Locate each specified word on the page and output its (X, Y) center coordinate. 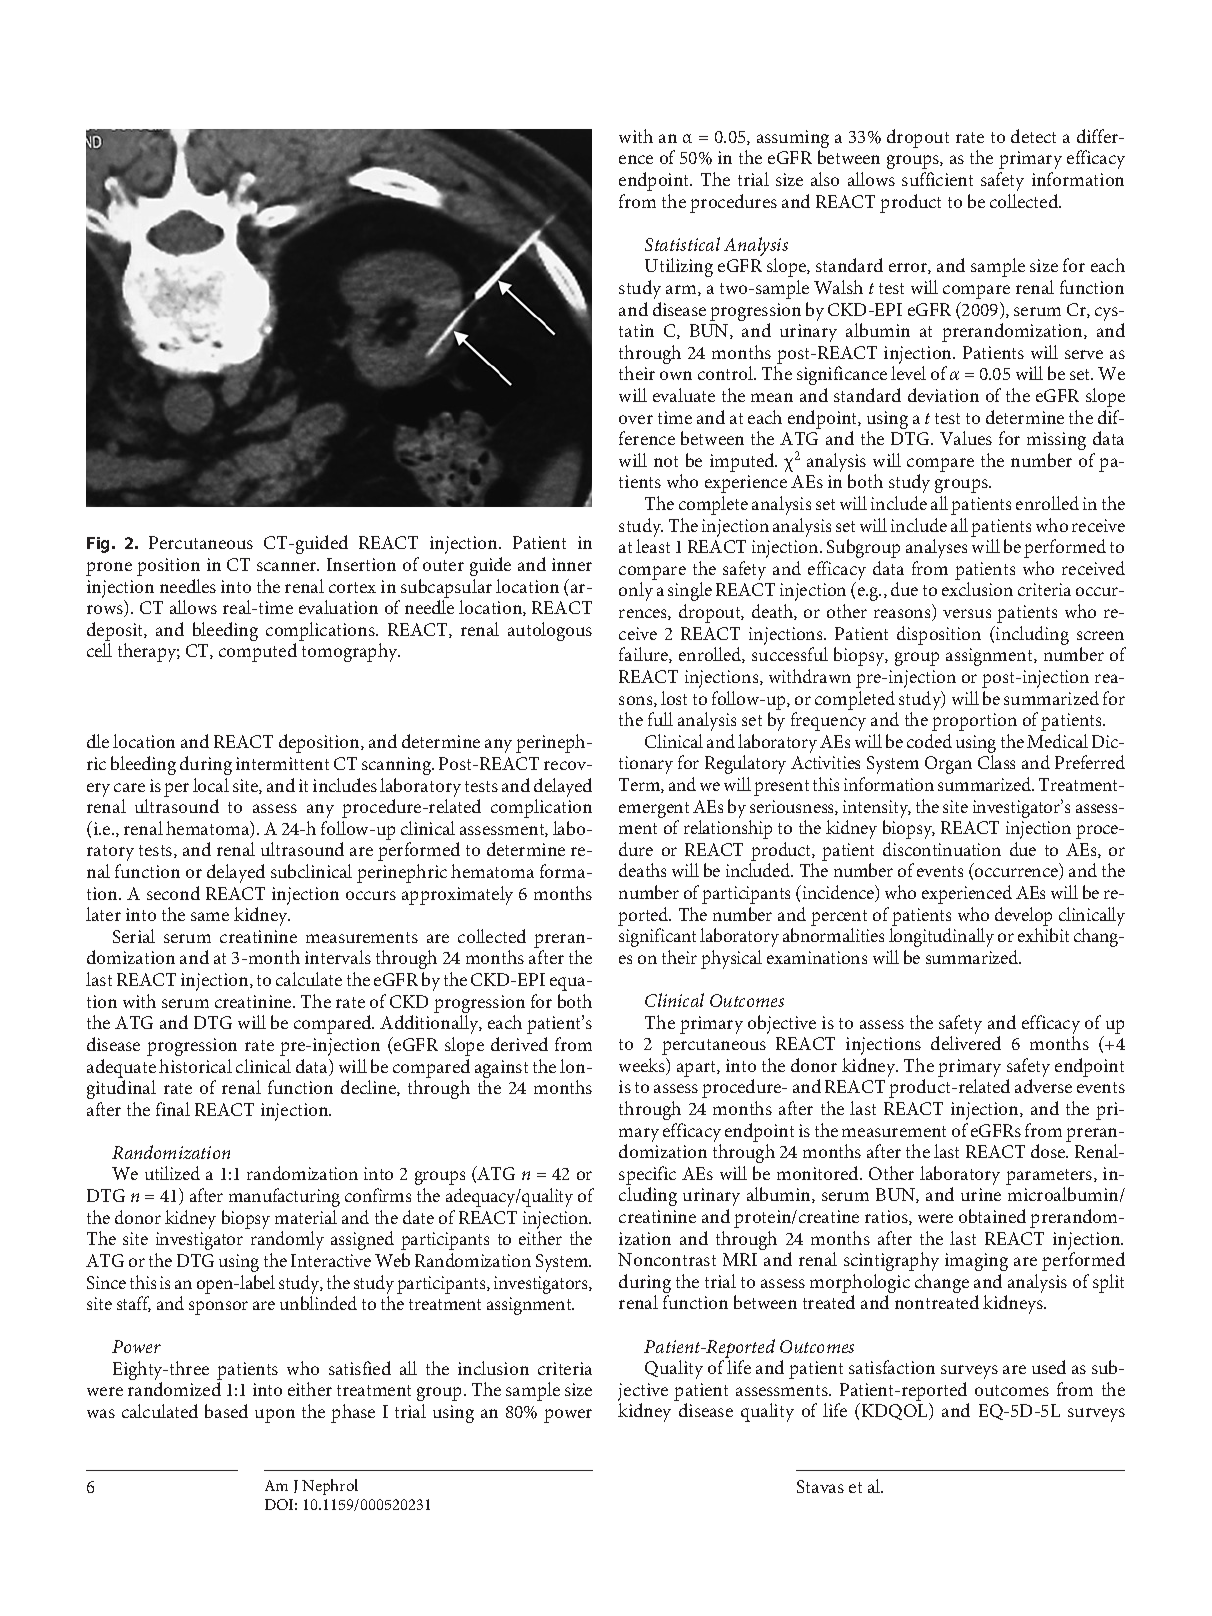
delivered (966, 1043)
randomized (174, 1389)
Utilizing (679, 267)
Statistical (682, 244)
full (660, 719)
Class (996, 762)
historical (195, 1066)
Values (966, 438)
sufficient (937, 179)
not (666, 461)
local (211, 785)
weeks (643, 1066)
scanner (288, 566)
